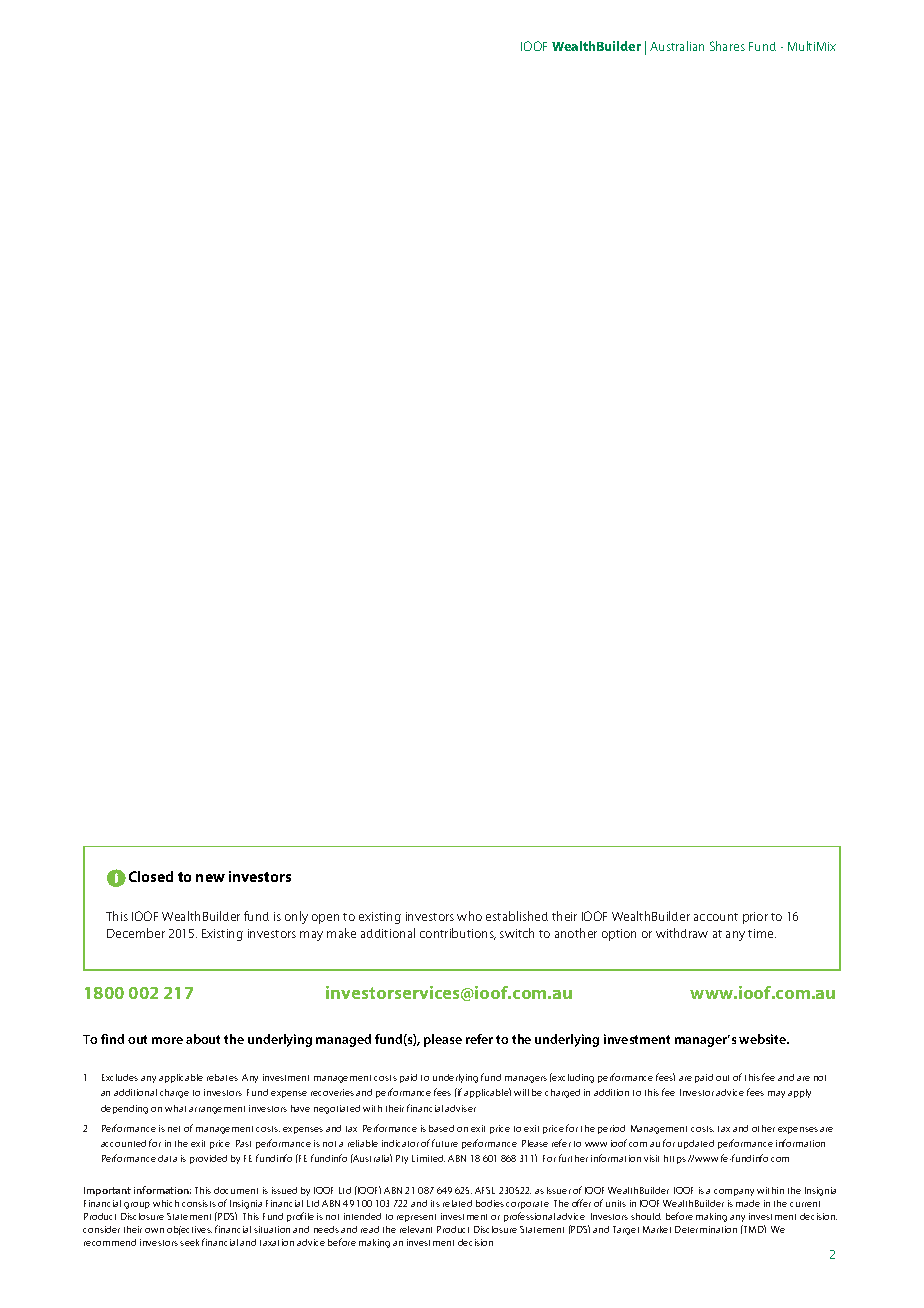  What do you see at coordinates (136, 933) in the page?
I see `December` at bounding box center [136, 933].
